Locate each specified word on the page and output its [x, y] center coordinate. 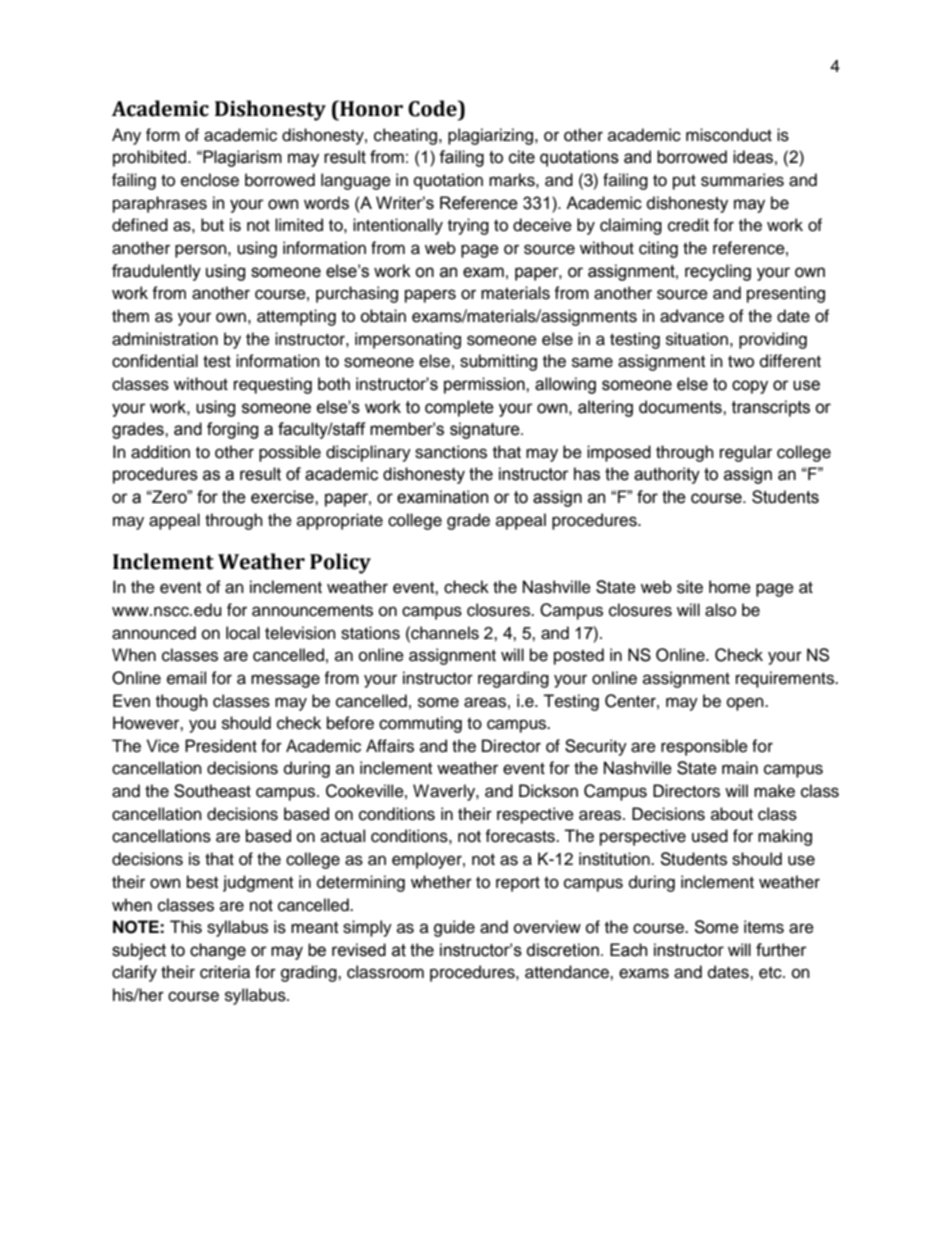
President [221, 746]
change [218, 951]
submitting [498, 362]
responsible [704, 747]
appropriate [340, 521]
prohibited [151, 158]
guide [454, 928]
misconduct [729, 135]
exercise [283, 497]
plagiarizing [492, 136]
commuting [420, 724]
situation [697, 339]
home [730, 587]
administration [165, 339]
